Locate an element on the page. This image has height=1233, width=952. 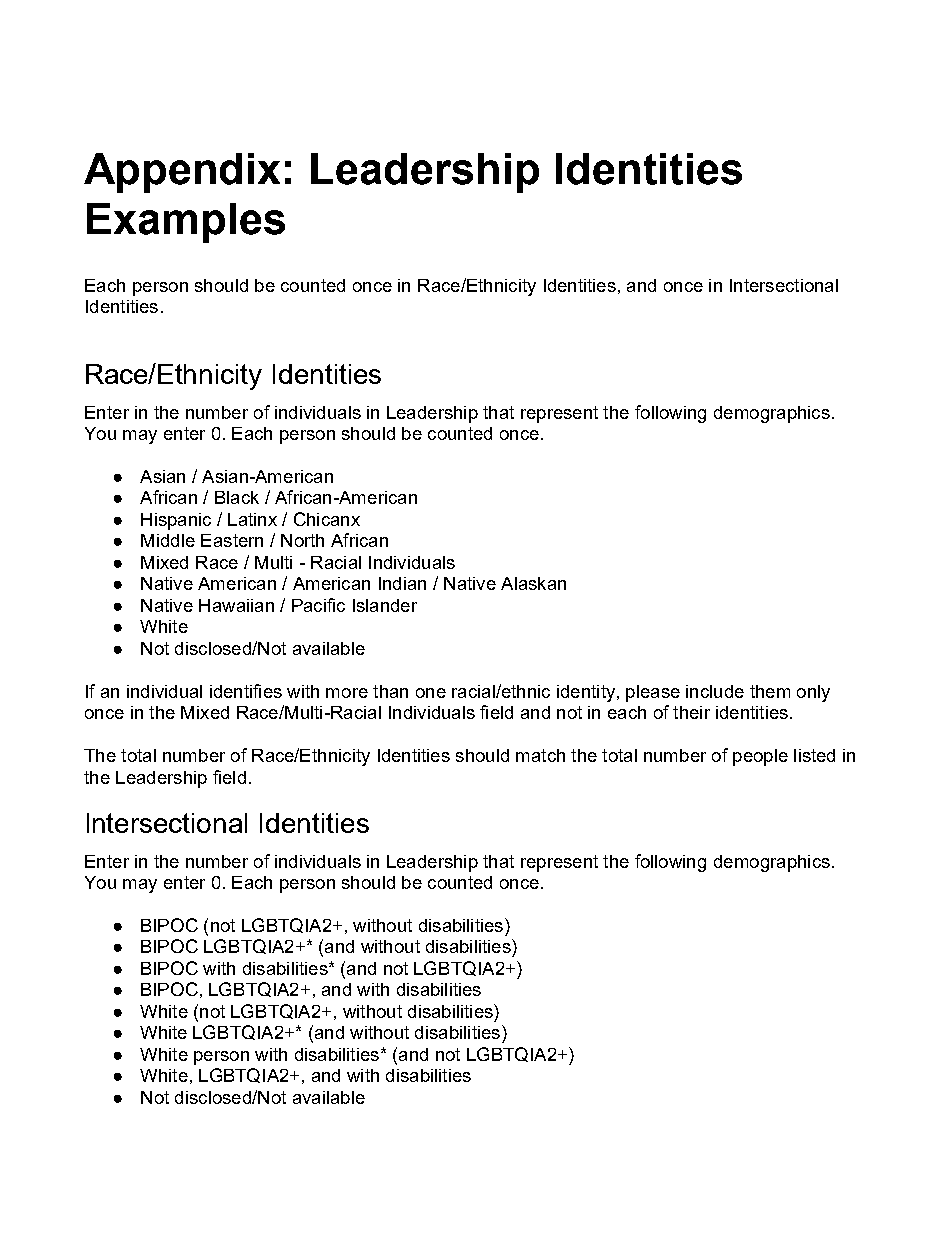
match is located at coordinates (540, 755).
